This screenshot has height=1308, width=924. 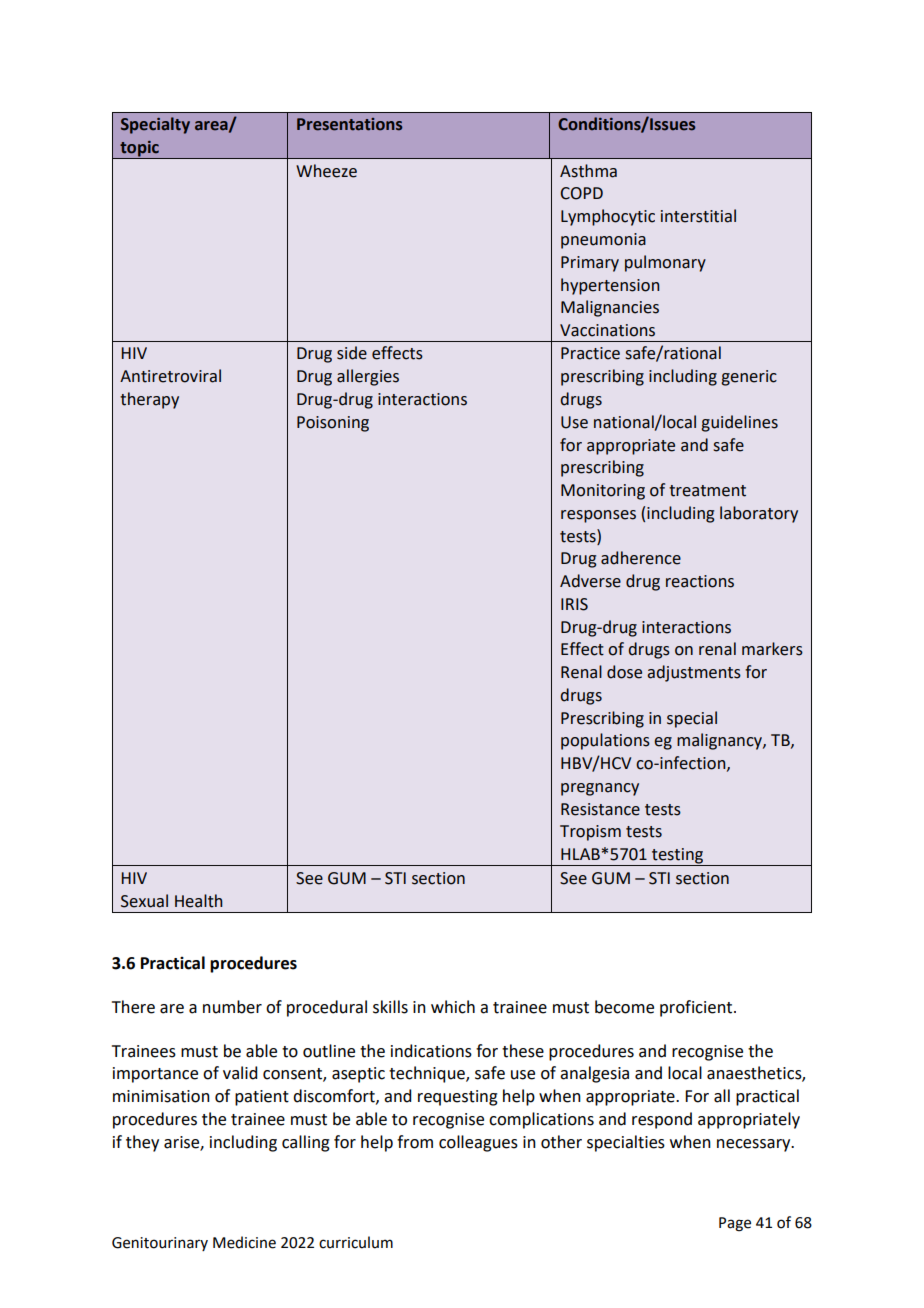 What do you see at coordinates (199, 901) in the screenshot?
I see `Health` at bounding box center [199, 901].
